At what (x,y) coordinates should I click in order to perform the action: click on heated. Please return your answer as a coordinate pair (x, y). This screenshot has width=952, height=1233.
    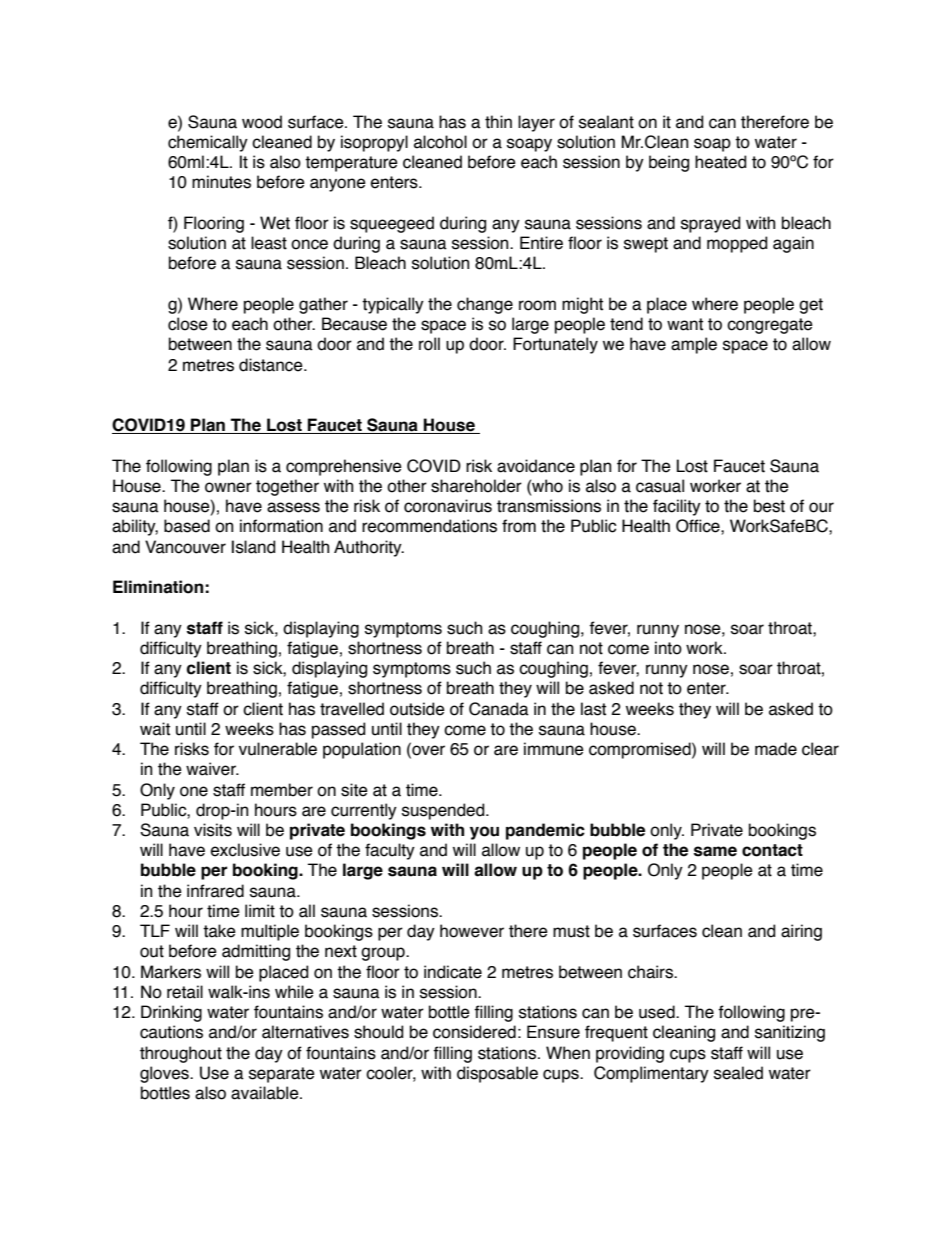
    Looking at the image, I should click on (720, 162).
